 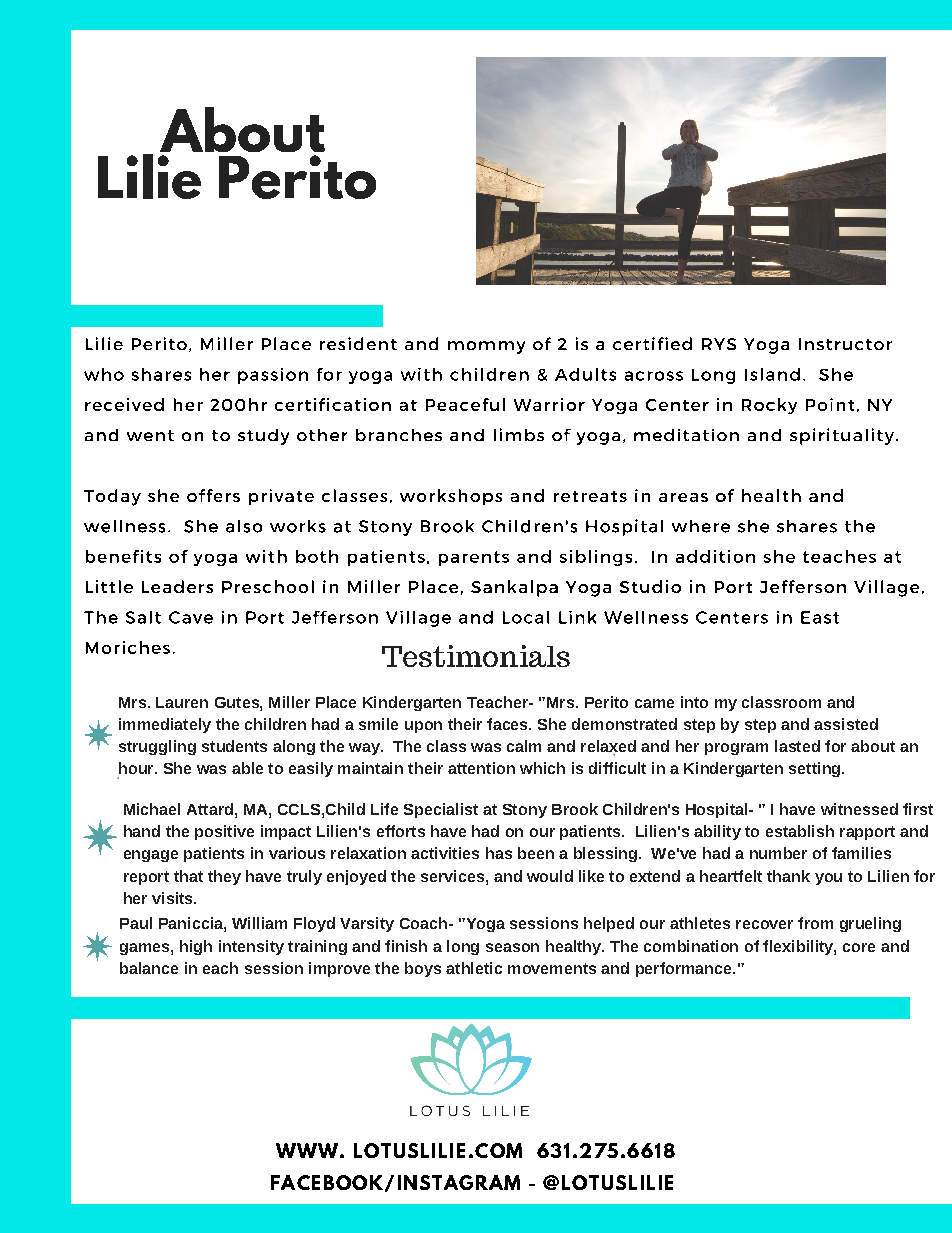 I want to click on East, so click(x=820, y=617).
